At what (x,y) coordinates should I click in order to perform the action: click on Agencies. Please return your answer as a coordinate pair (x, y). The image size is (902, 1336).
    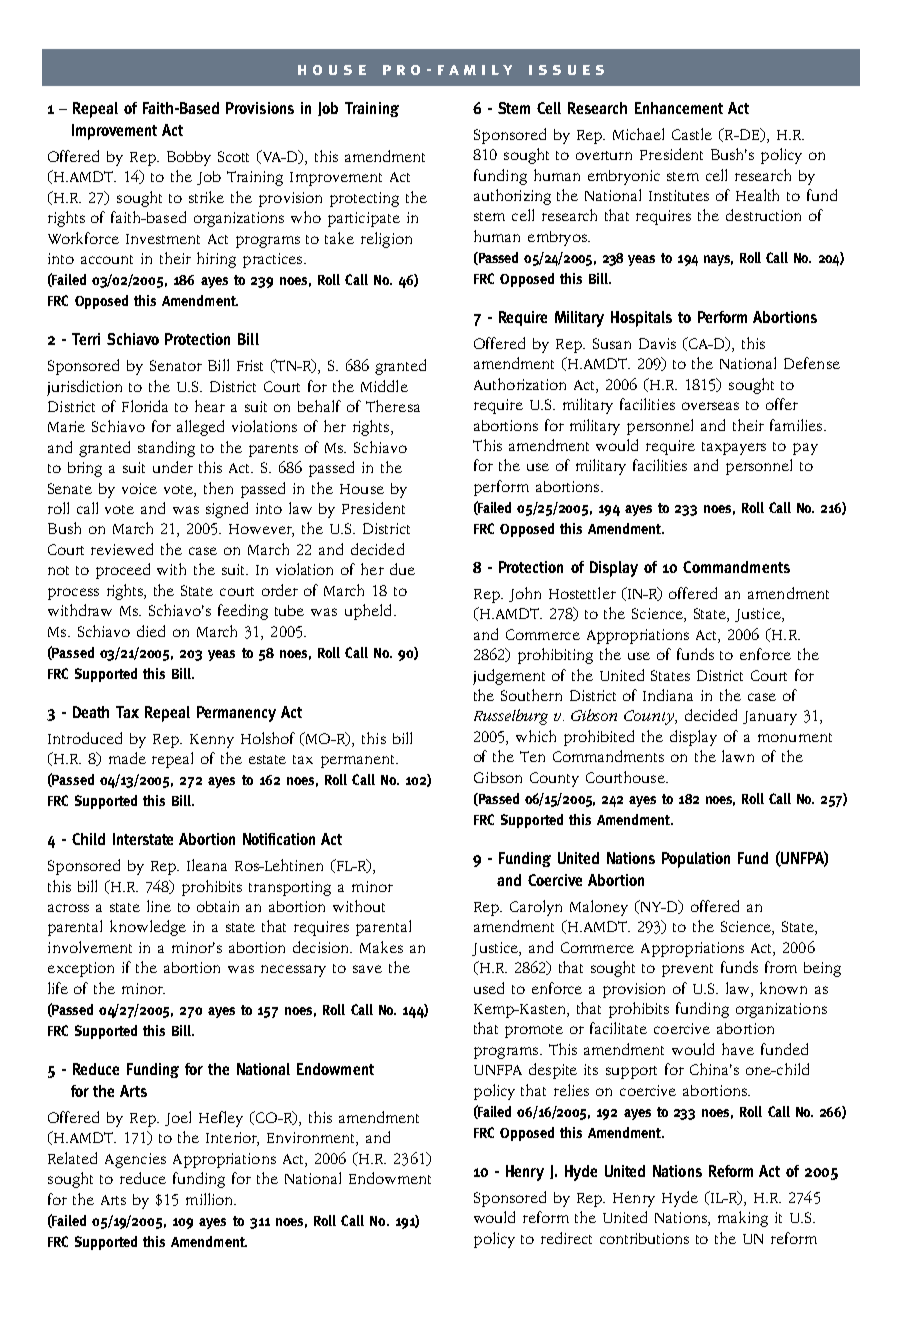
    Looking at the image, I should click on (135, 1160).
